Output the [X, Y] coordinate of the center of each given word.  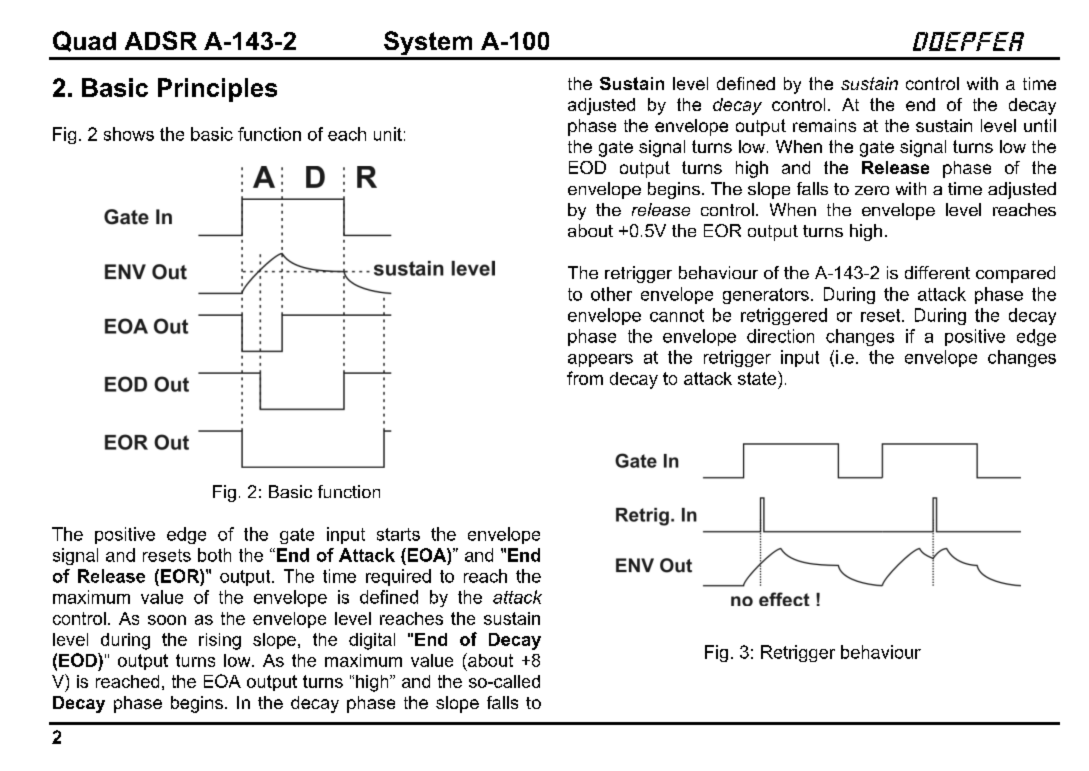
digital [372, 641]
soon [167, 620]
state [758, 378]
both [214, 555]
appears [600, 360]
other [611, 294]
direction [780, 336]
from [585, 378]
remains [824, 125]
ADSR [161, 40]
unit [388, 134]
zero [872, 190]
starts [398, 534]
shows [129, 134]
